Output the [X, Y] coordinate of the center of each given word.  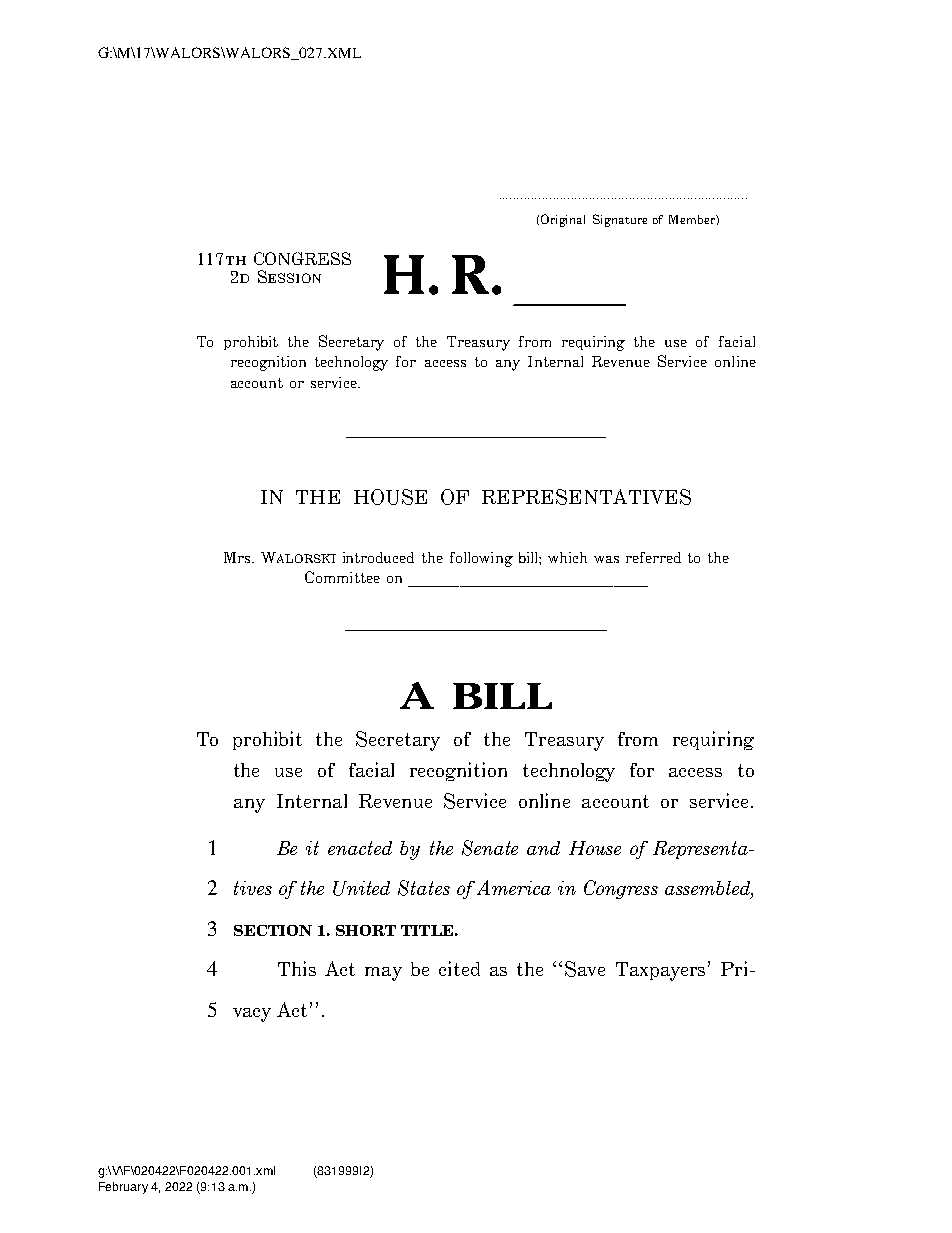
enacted [360, 848]
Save [585, 969]
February [123, 1188]
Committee [342, 577]
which [567, 557]
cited [459, 968]
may [383, 974]
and [543, 848]
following [481, 559]
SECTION [273, 930]
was [606, 559]
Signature [620, 220]
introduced [378, 557]
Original [563, 220]
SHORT [366, 930]
